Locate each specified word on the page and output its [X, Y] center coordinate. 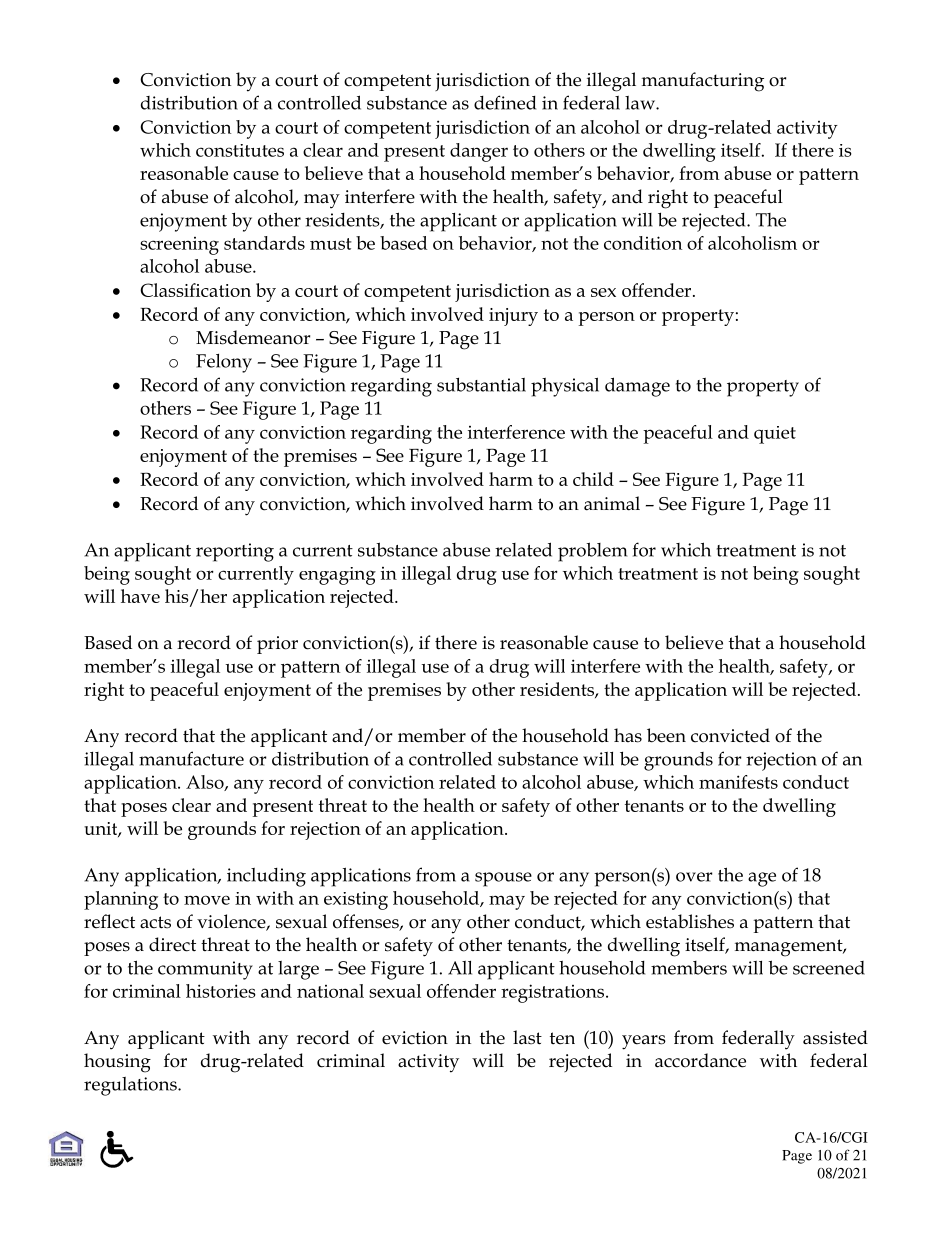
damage [637, 387]
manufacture [191, 758]
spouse [503, 879]
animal [612, 503]
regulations [131, 1086]
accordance [700, 1060]
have [140, 596]
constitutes [240, 150]
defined [505, 102]
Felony [224, 363]
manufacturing [703, 82]
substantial [481, 384]
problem [592, 552]
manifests [738, 782]
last [527, 1037]
